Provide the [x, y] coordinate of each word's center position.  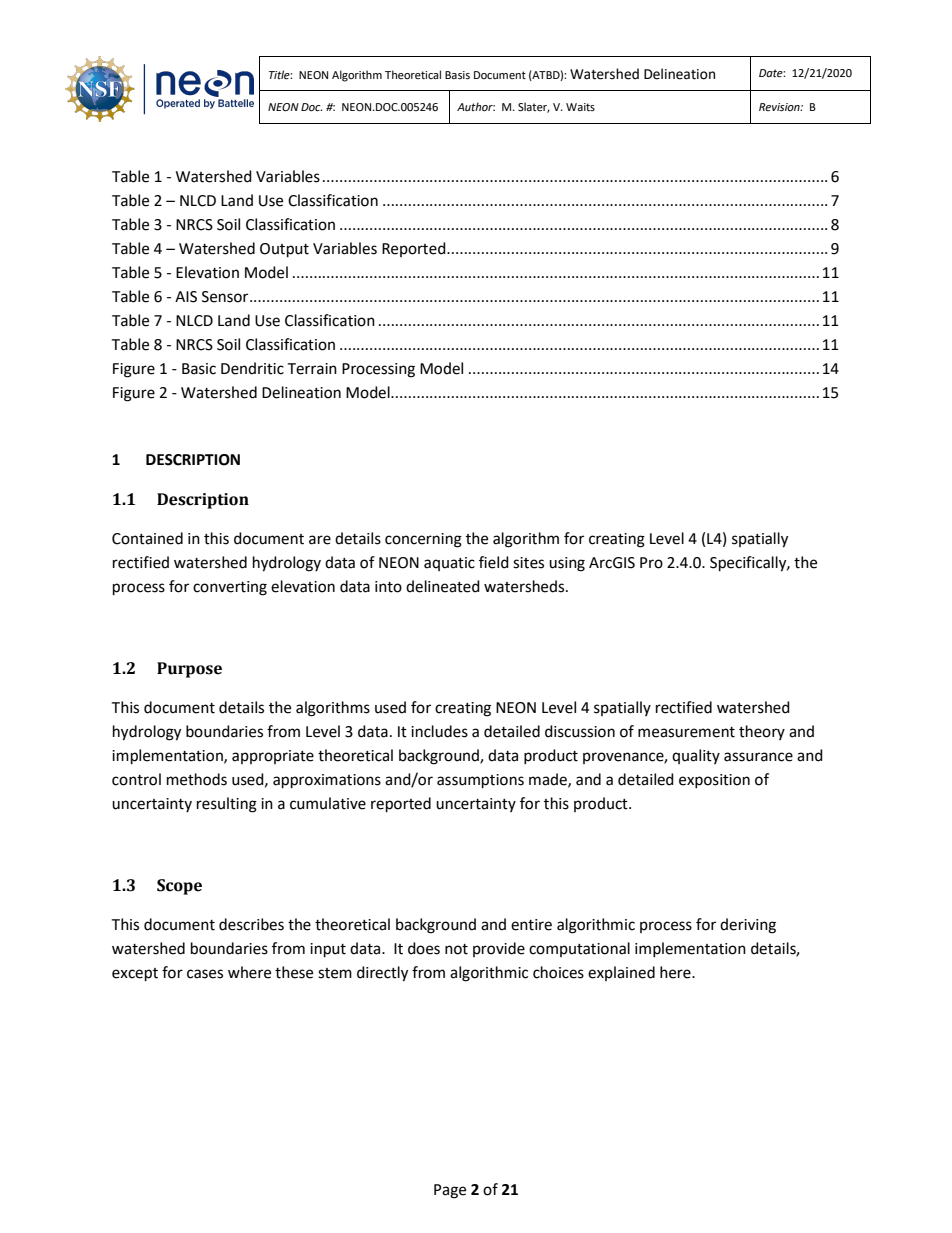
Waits [580, 107]
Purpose [189, 670]
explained [621, 973]
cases [205, 974]
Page [450, 1191]
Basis [457, 75]
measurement [686, 732]
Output [284, 250]
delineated [443, 586]
